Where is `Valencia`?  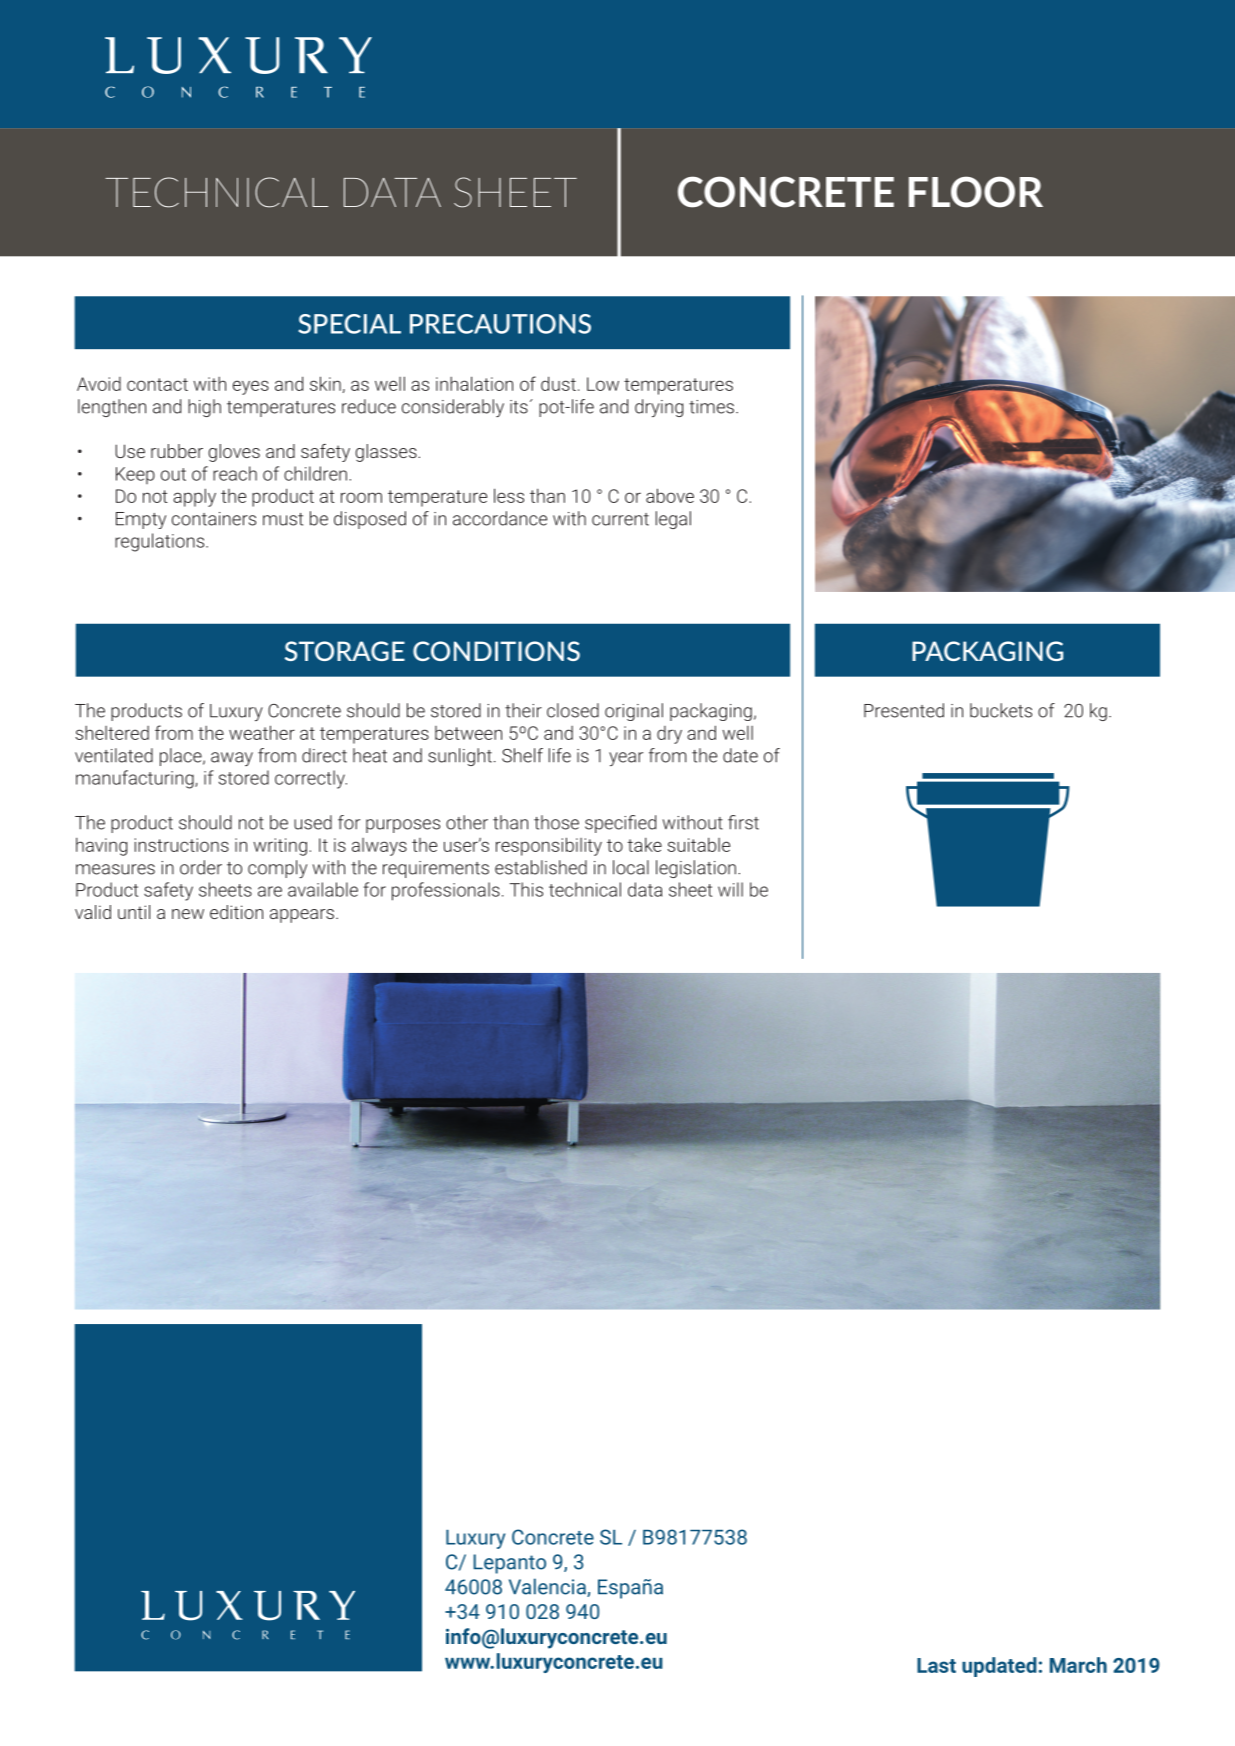
Valencia is located at coordinates (548, 1587).
